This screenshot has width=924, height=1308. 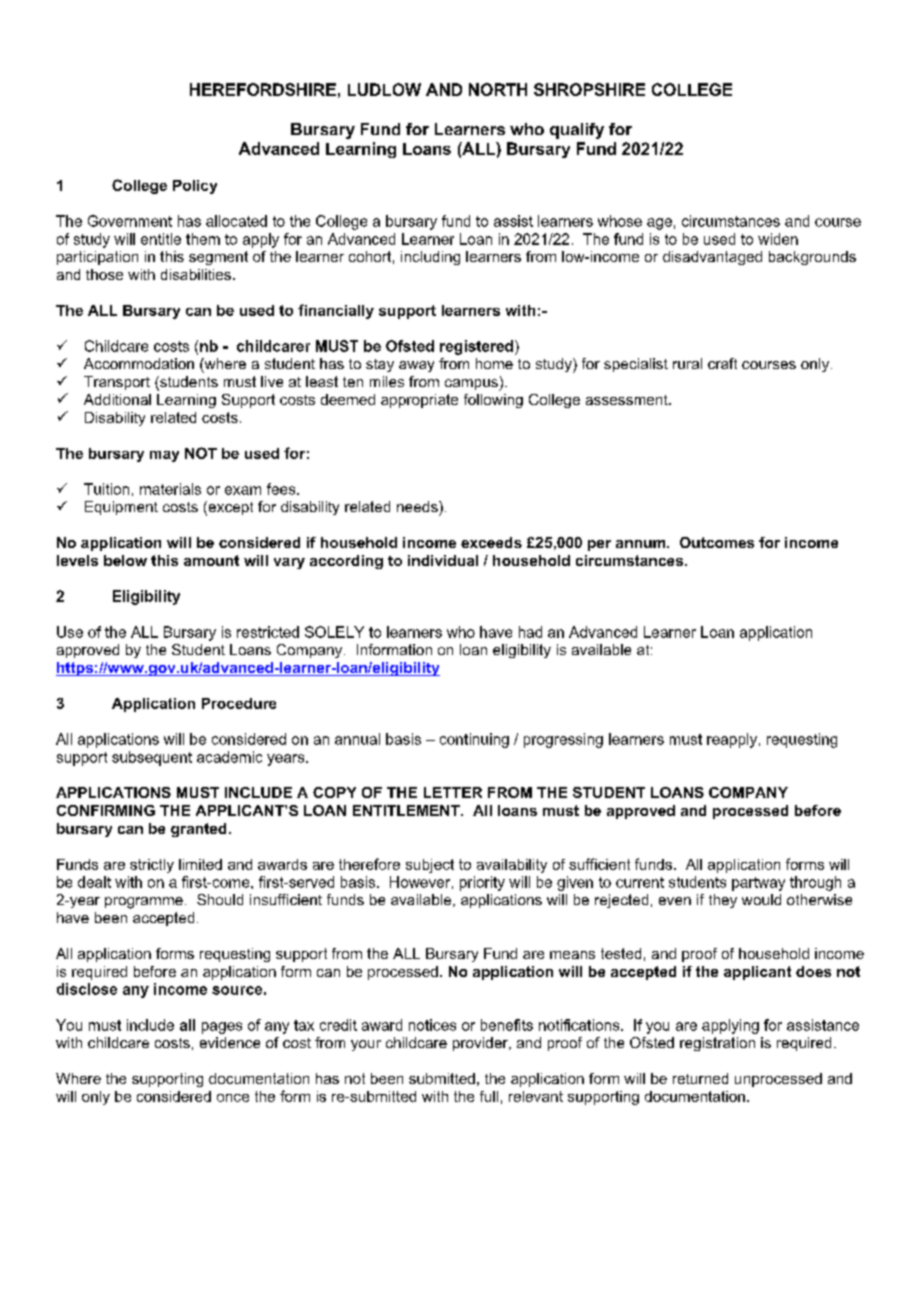 What do you see at coordinates (642, 544) in the screenshot?
I see `annum` at bounding box center [642, 544].
